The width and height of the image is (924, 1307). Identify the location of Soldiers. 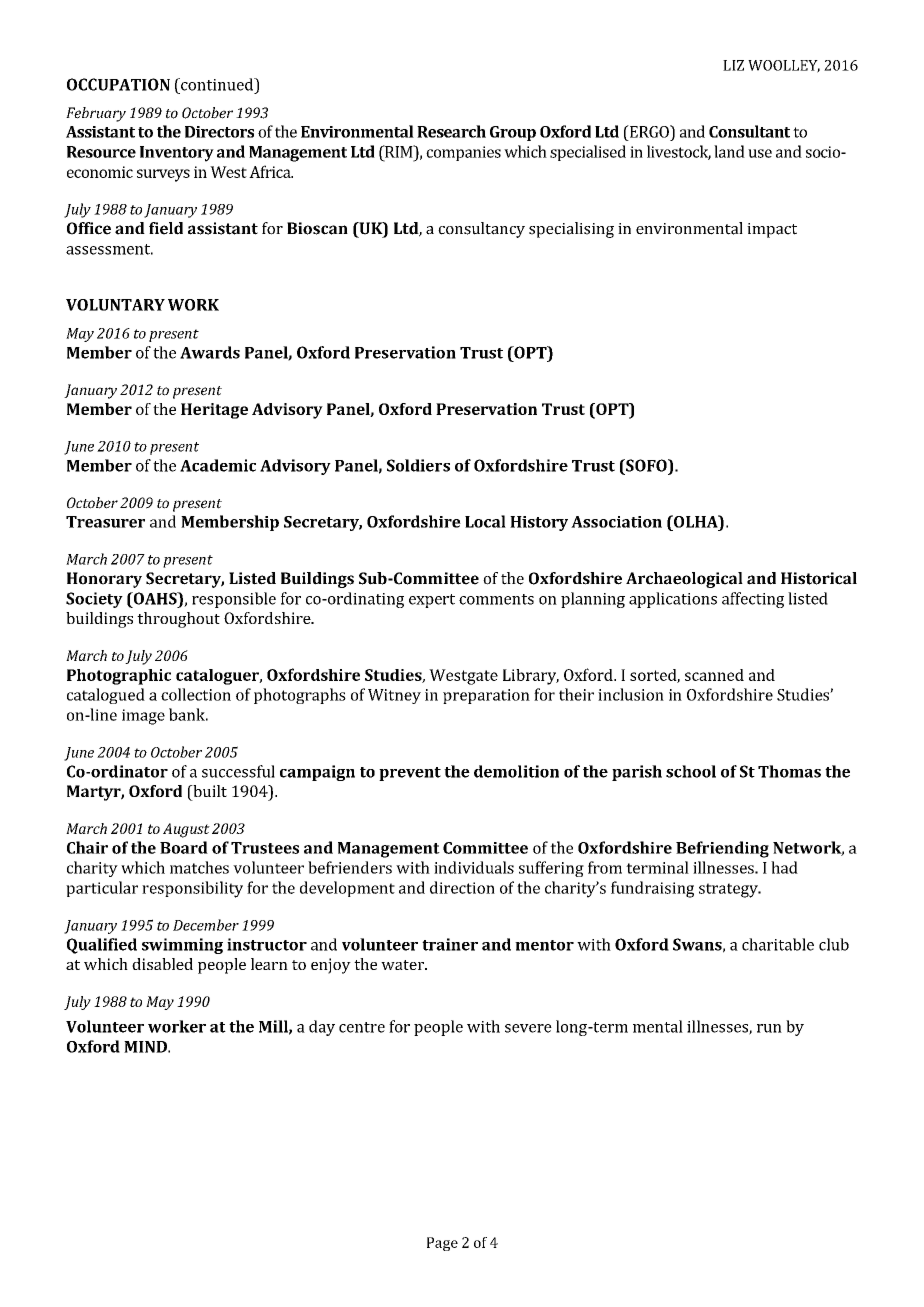
(418, 465).
